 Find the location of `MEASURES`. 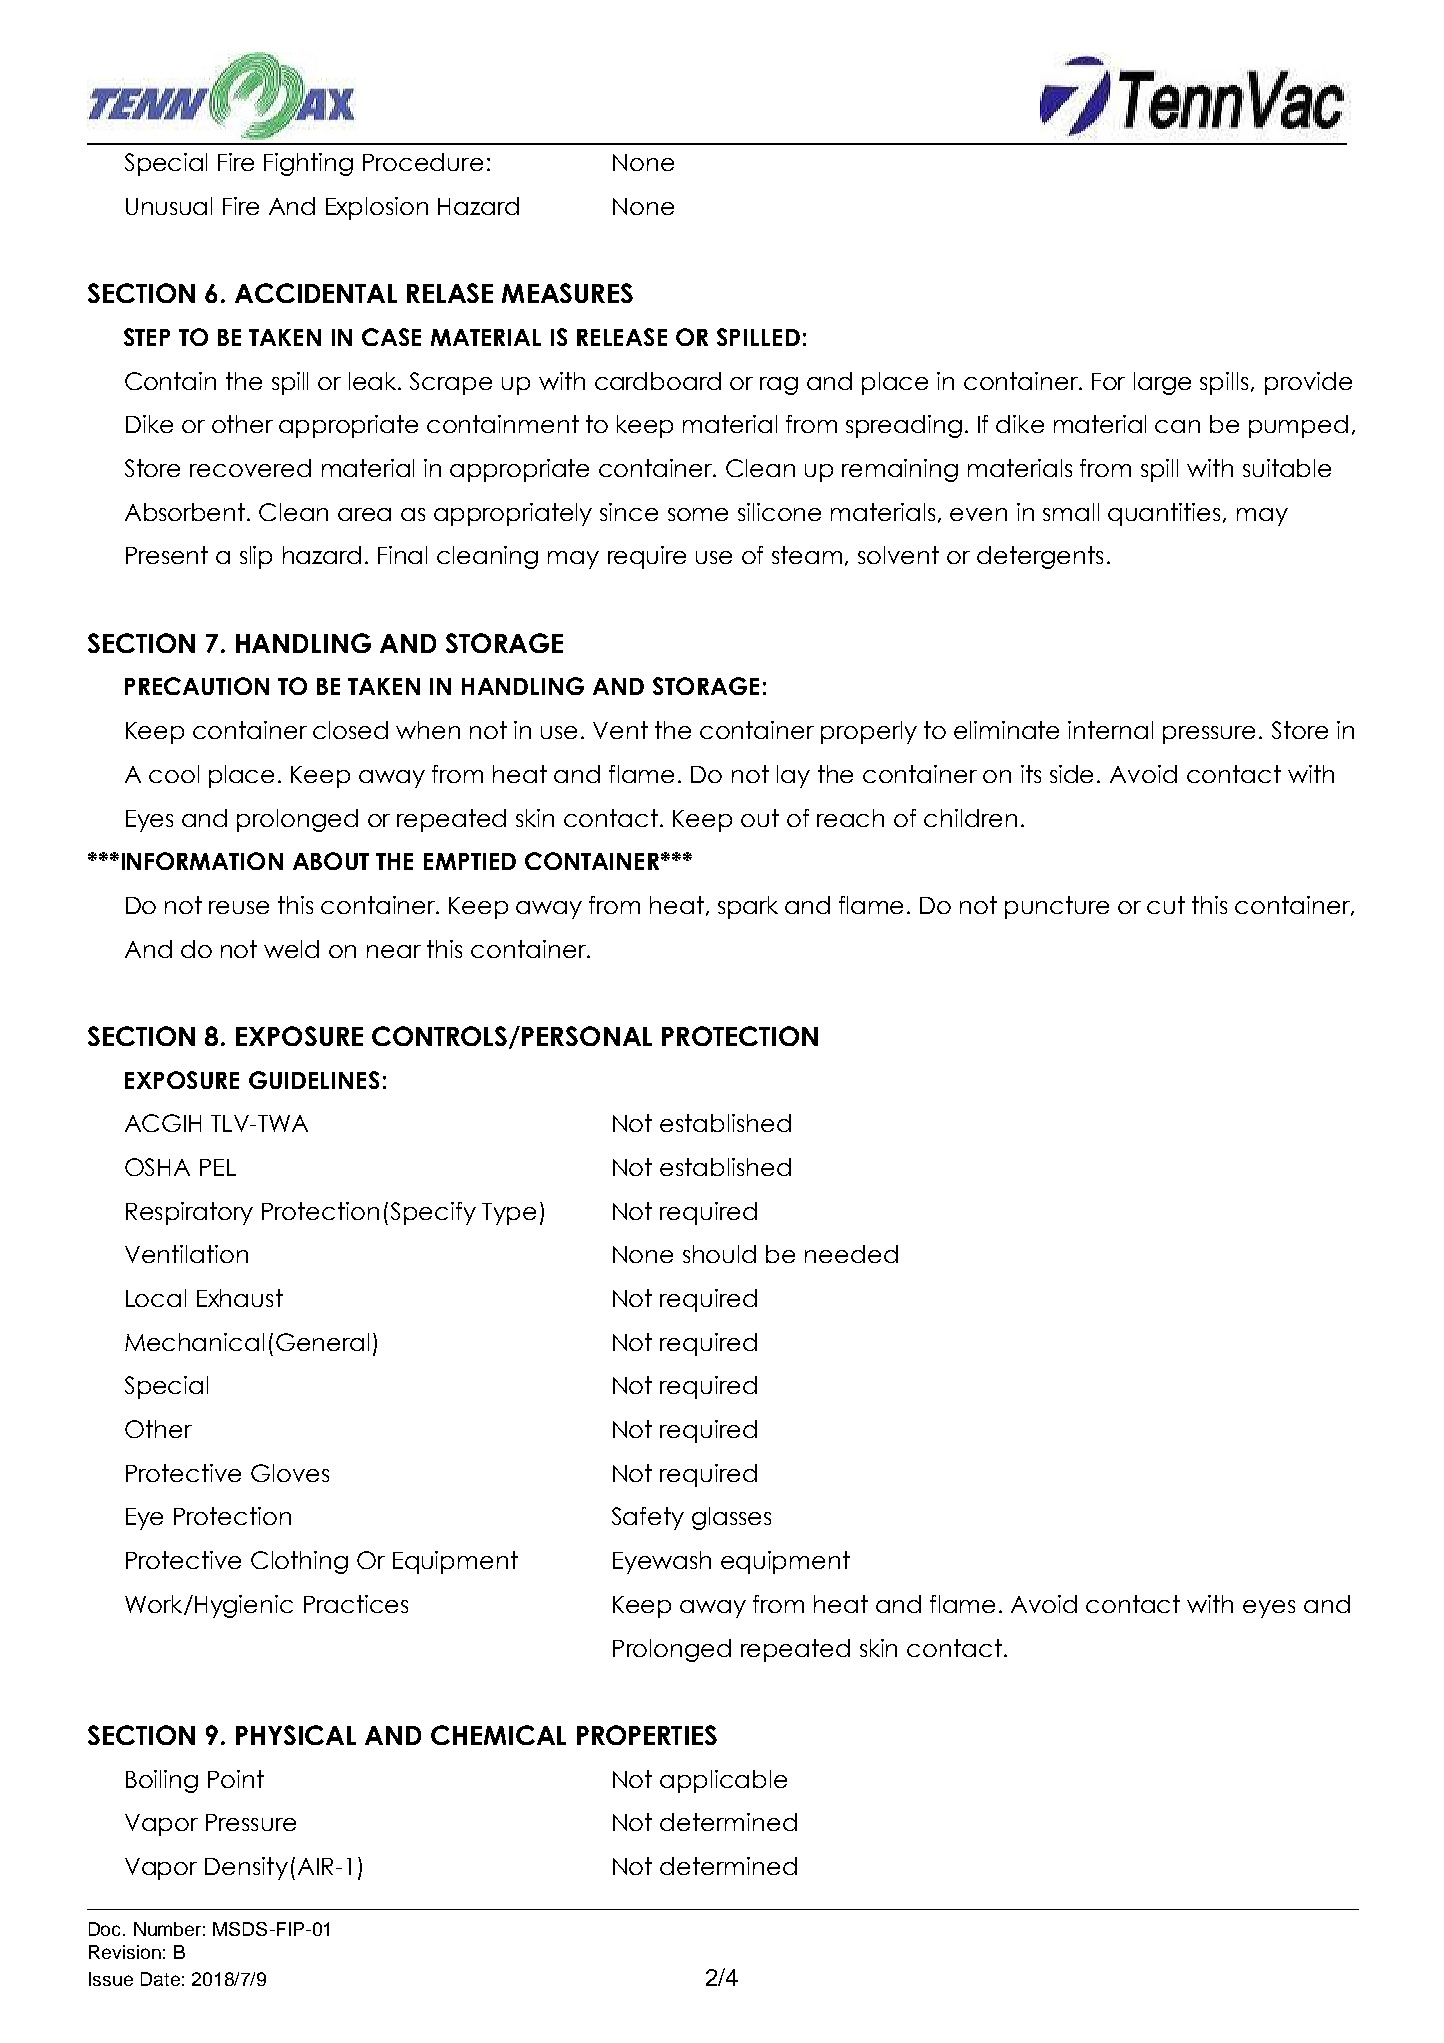

MEASURES is located at coordinates (567, 293).
